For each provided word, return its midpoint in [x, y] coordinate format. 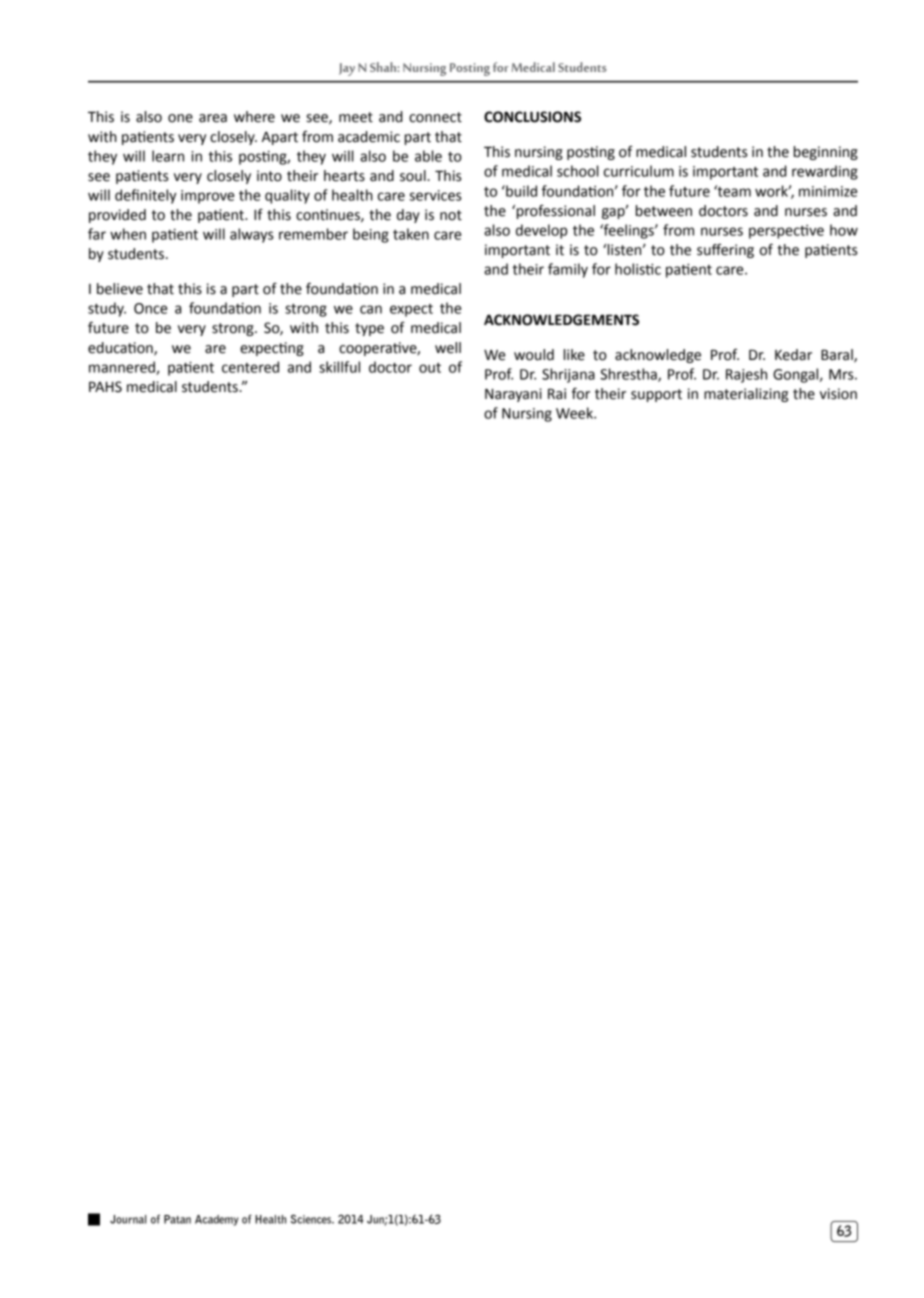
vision [838, 394]
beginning [826, 153]
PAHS [105, 387]
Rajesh [746, 375]
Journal [128, 1219]
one [180, 118]
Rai [557, 394]
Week [575, 413]
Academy [216, 1220]
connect [435, 117]
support [656, 395]
